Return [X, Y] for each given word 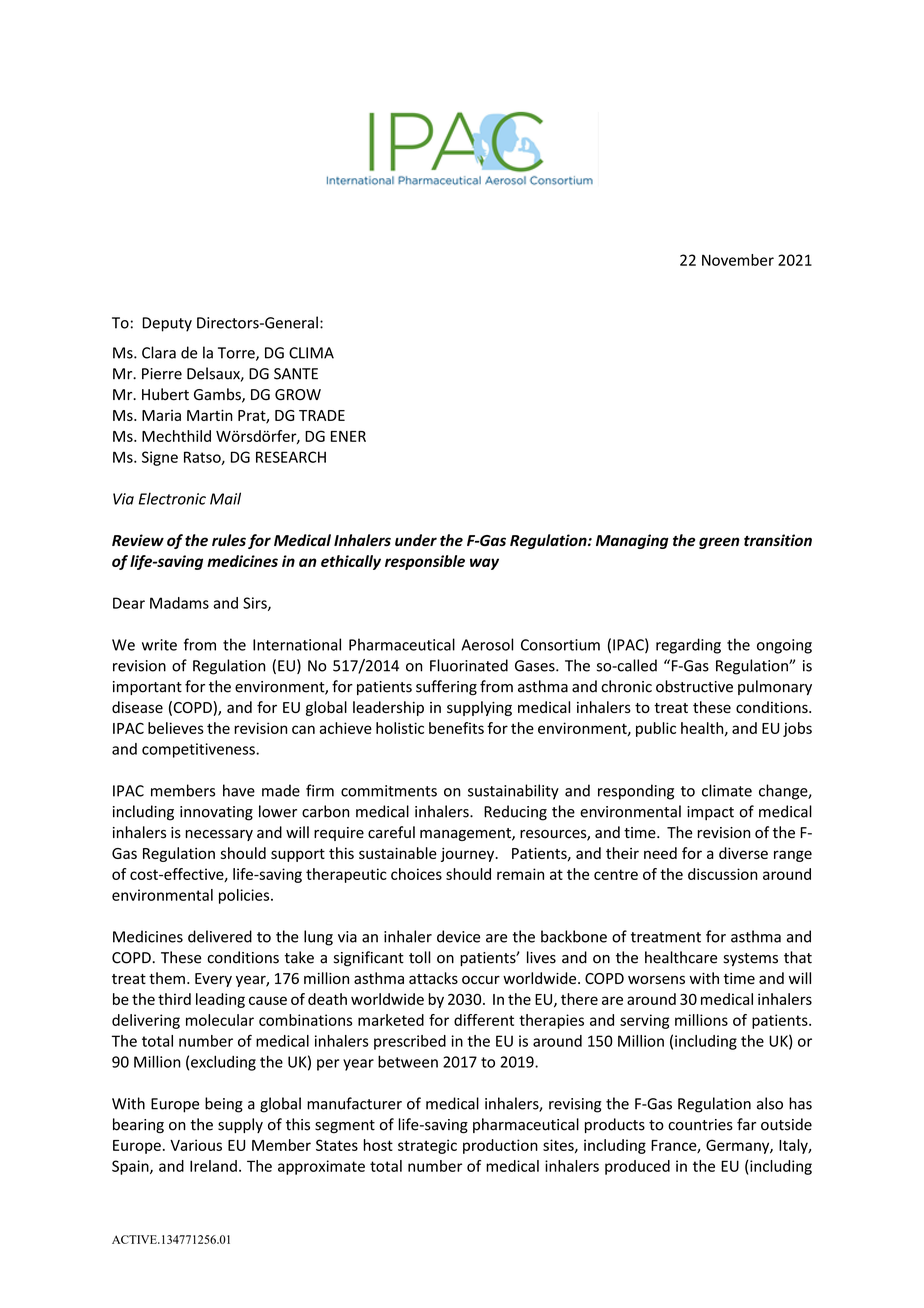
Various [196, 1145]
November [738, 260]
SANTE [296, 374]
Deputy [167, 324]
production [500, 1146]
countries [700, 1125]
